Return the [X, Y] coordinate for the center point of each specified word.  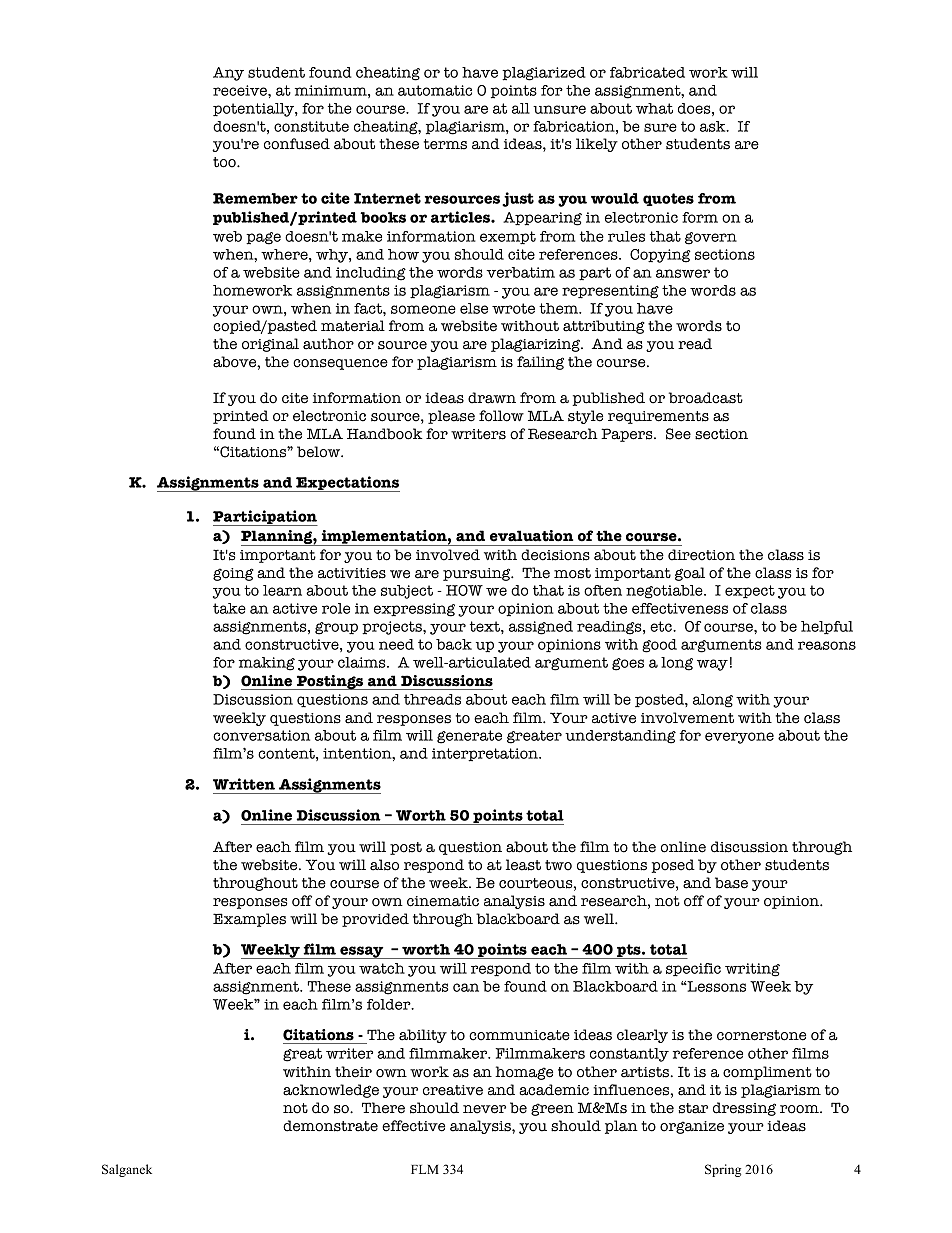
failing [540, 363]
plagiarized [544, 74]
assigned [541, 628]
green [552, 1109]
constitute [311, 126]
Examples [249, 920]
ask [714, 126]
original [270, 345]
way [712, 665]
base [731, 883]
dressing [744, 1109]
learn [282, 590]
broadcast [706, 398]
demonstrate [330, 1126]
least [523, 865]
